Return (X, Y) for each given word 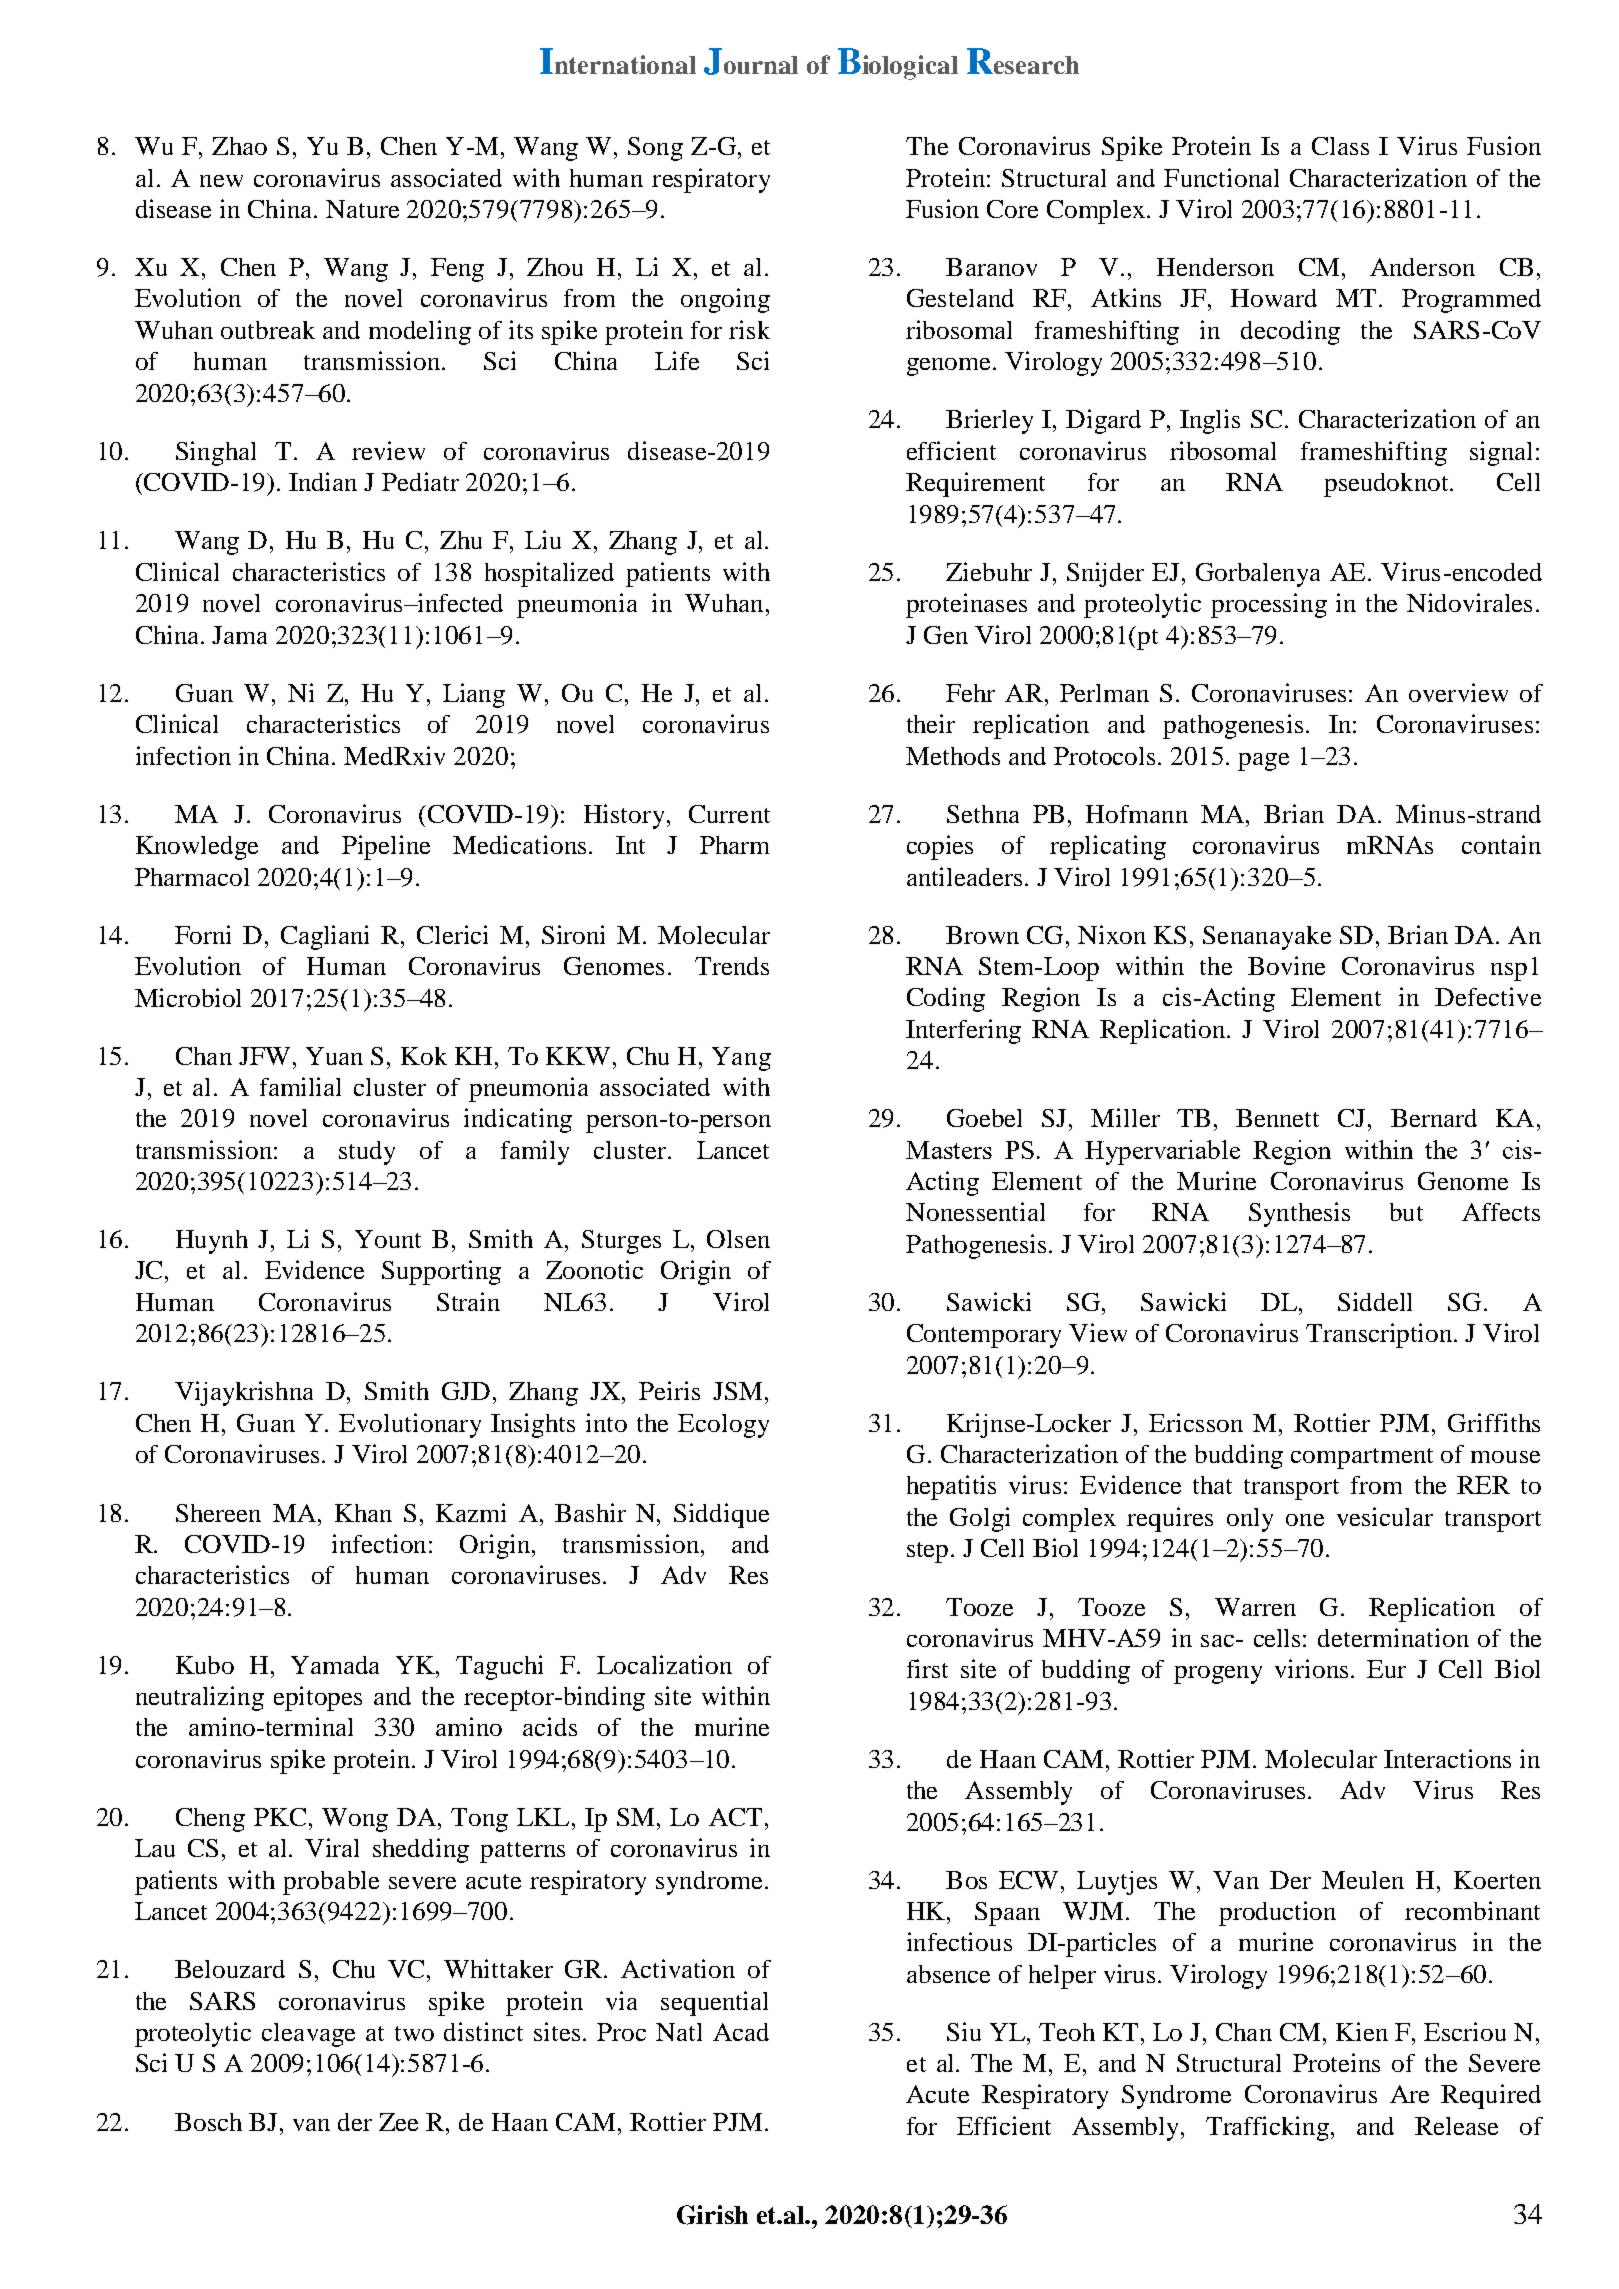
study (367, 1153)
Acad (741, 2032)
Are (1409, 2094)
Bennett (1277, 1118)
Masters (949, 1150)
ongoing (725, 300)
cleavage (308, 2035)
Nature (362, 209)
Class (1340, 146)
